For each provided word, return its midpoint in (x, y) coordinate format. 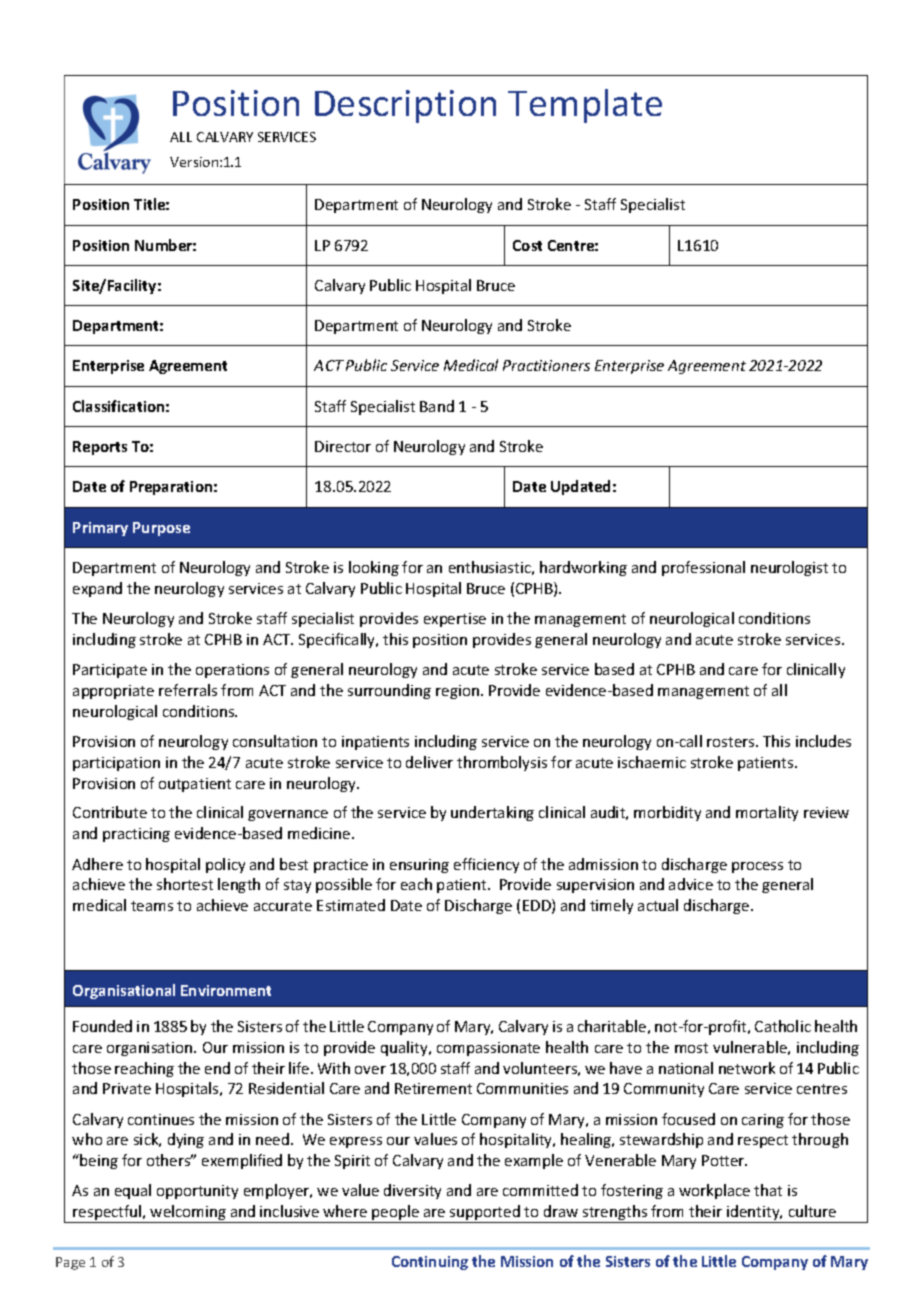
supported (485, 1214)
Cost (527, 245)
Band (437, 406)
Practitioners (546, 365)
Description (405, 106)
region (459, 692)
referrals (188, 690)
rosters (732, 742)
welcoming (188, 1214)
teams (152, 906)
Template (585, 106)
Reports (100, 448)
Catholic (783, 1026)
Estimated (351, 905)
